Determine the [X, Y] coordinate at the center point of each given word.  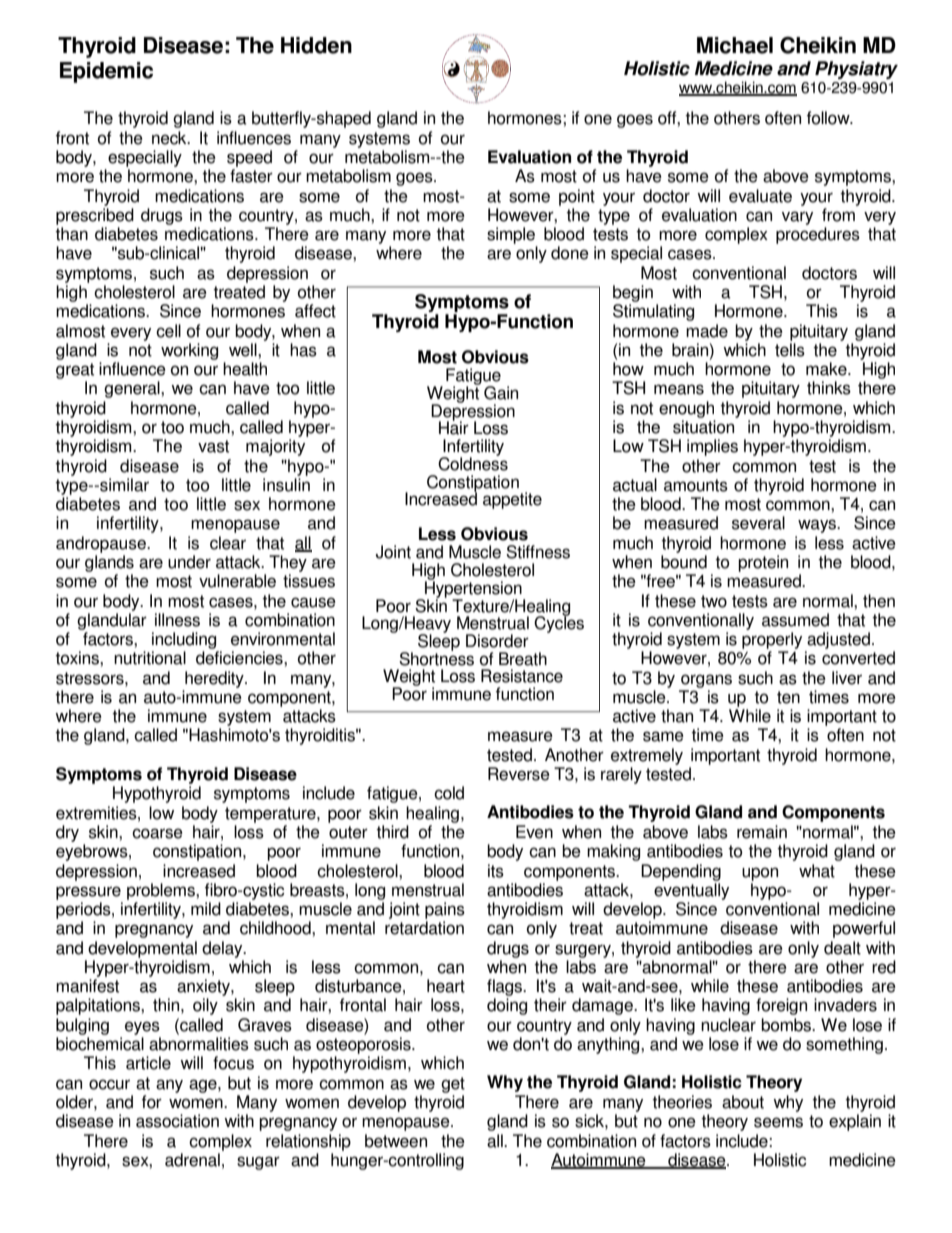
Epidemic [106, 72]
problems [162, 891]
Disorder [497, 641]
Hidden [316, 45]
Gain [501, 393]
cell [168, 331]
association [177, 1121]
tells [790, 350]
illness [177, 620]
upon [760, 874]
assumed [795, 620]
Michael [735, 45]
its [496, 871]
